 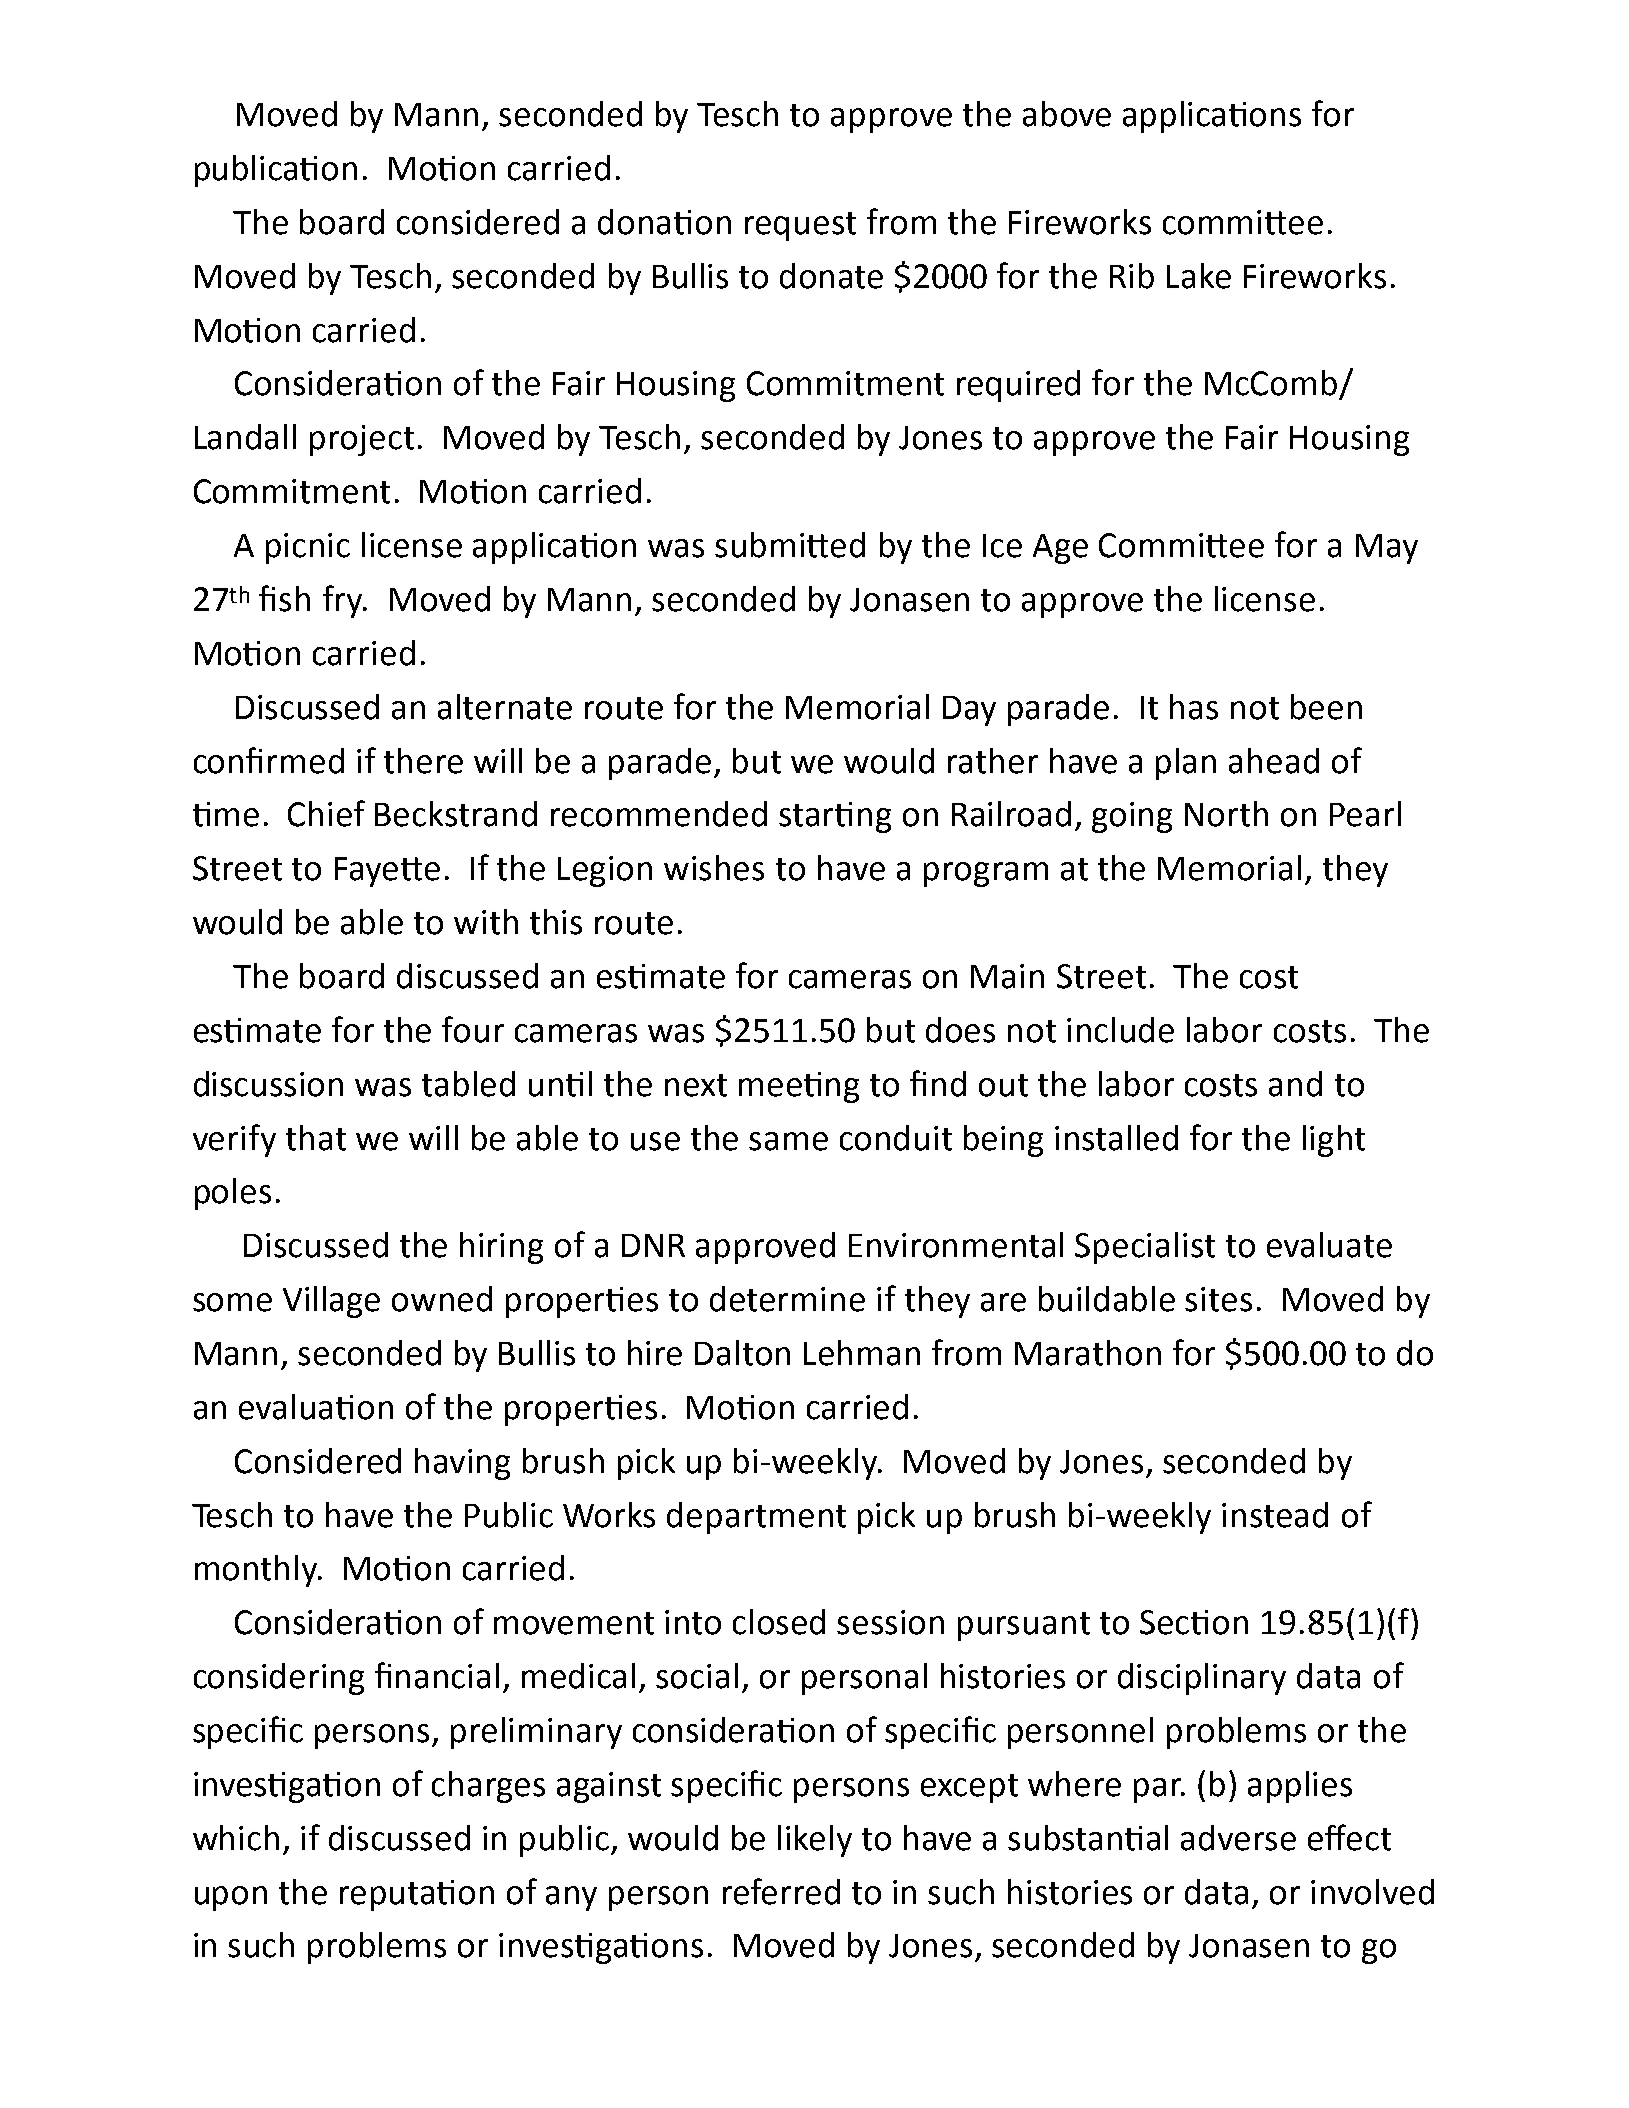 What do you see at coordinates (862, 1353) in the image?
I see `Lehman` at bounding box center [862, 1353].
